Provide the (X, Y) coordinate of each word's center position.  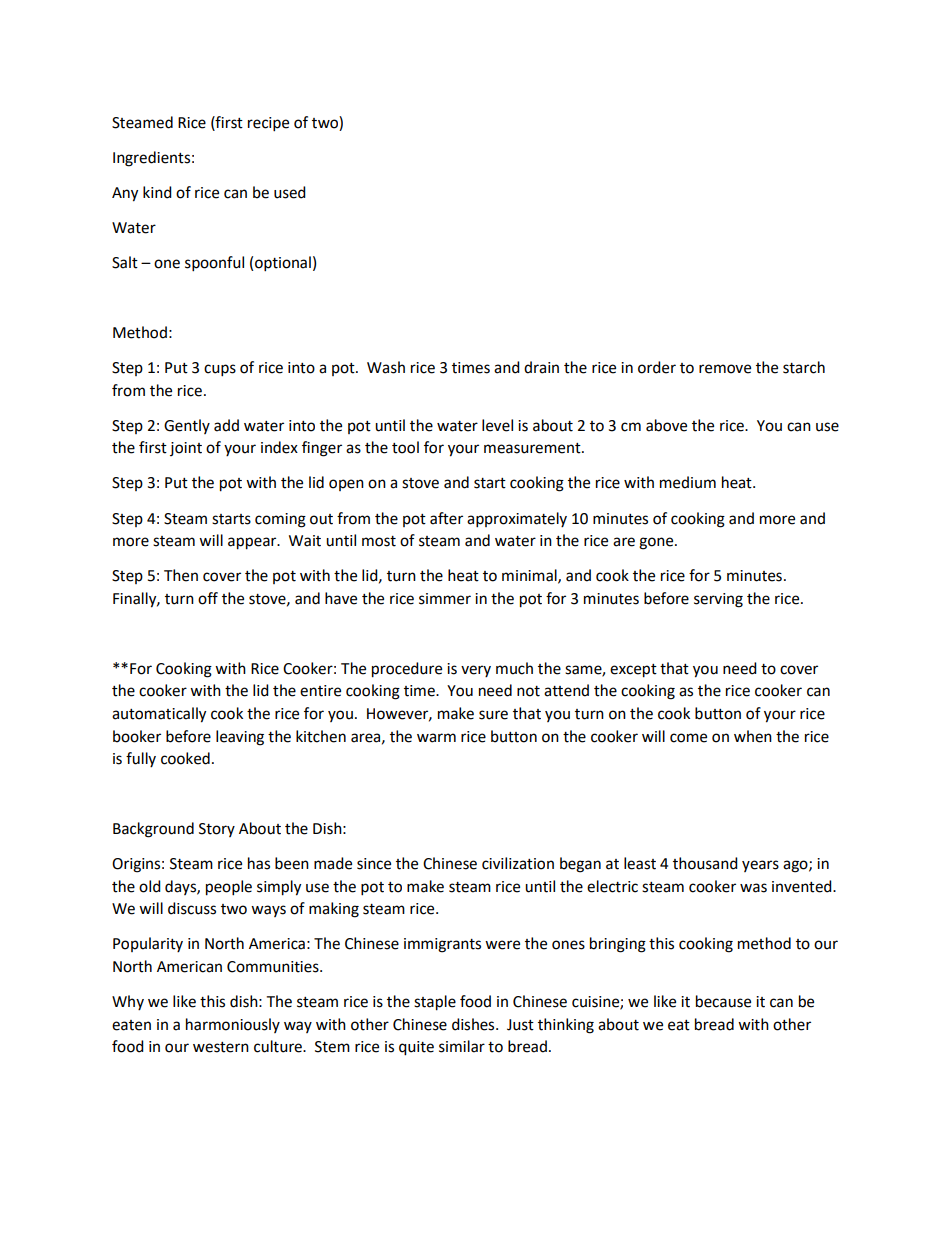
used (290, 192)
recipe (268, 124)
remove (725, 369)
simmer (445, 599)
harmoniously (233, 1025)
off (208, 598)
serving (718, 600)
